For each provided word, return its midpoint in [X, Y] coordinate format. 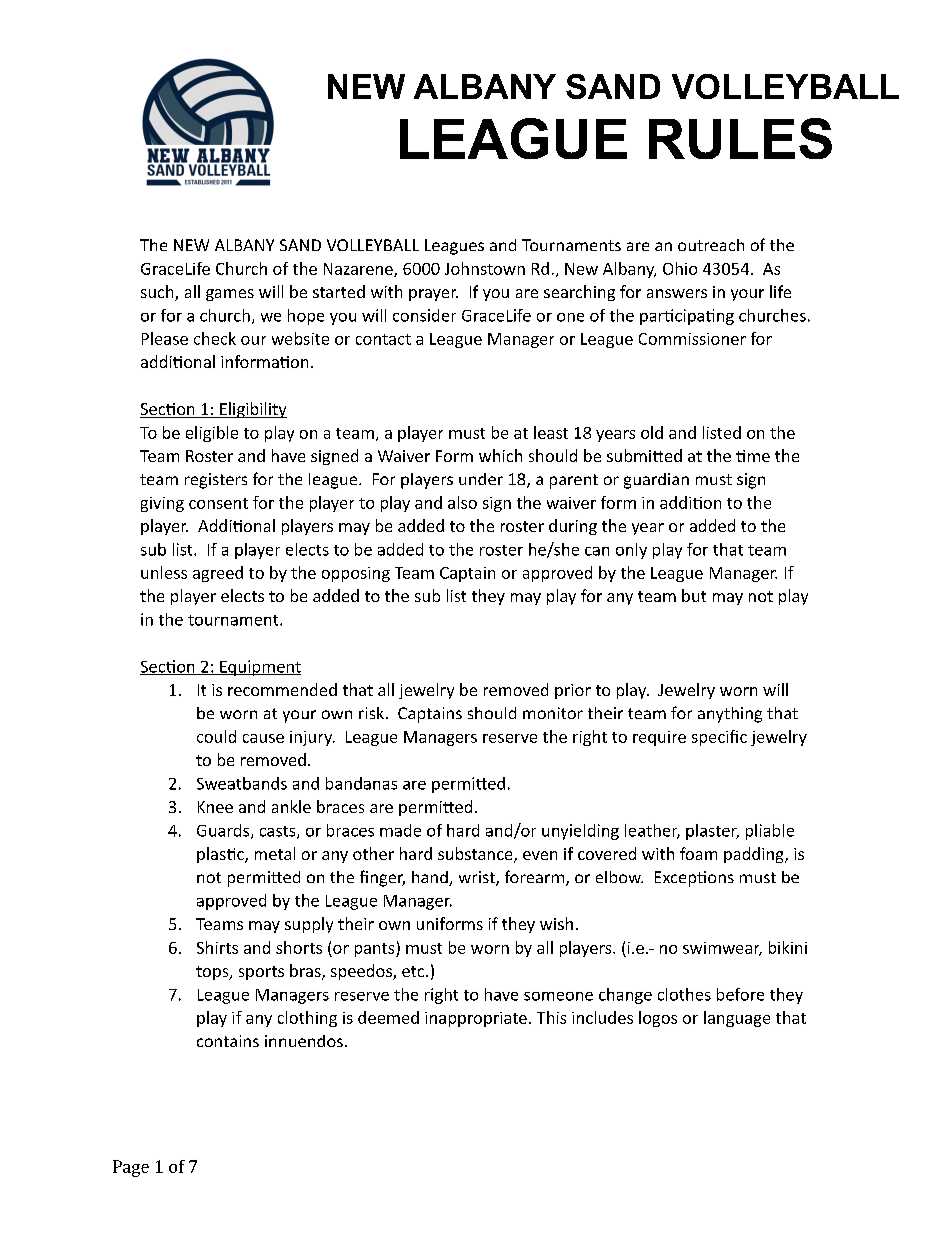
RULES [740, 138]
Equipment [259, 668]
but [694, 595]
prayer [433, 295]
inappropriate [476, 1019]
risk [373, 713]
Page [131, 1168]
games [230, 295]
